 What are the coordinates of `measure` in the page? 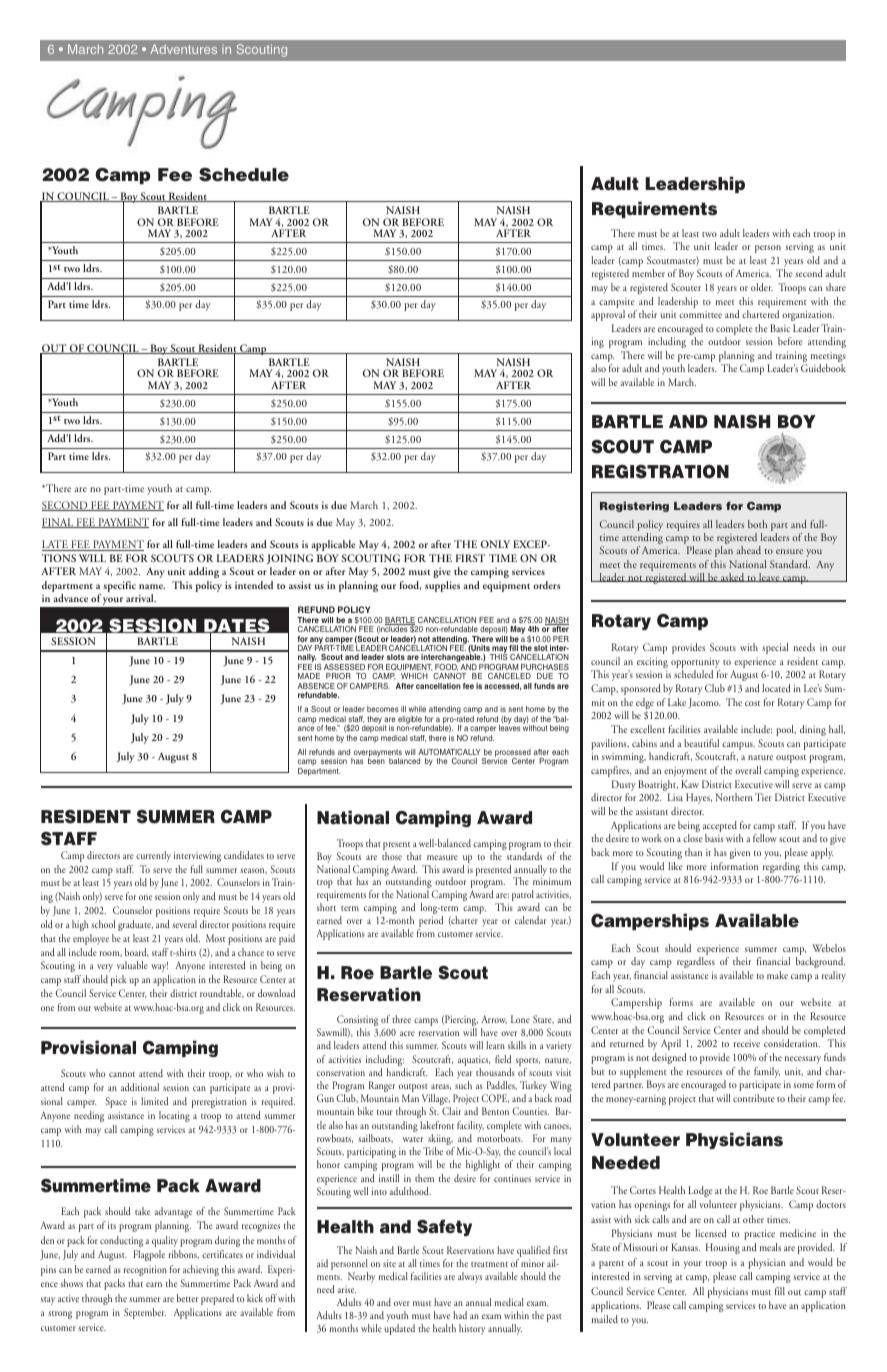 It's located at (442, 857).
